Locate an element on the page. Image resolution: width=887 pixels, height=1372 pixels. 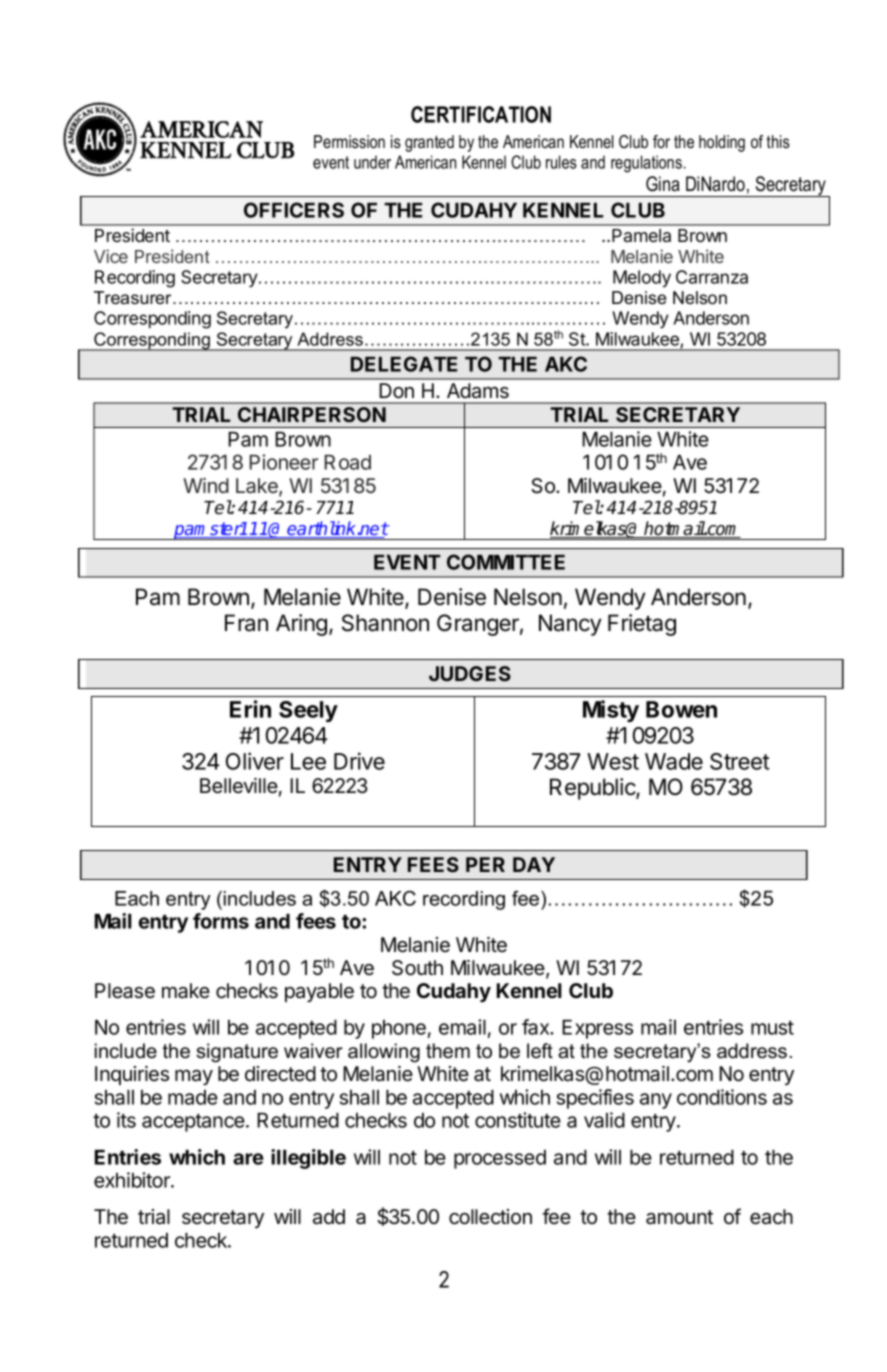
amount is located at coordinates (679, 1217).
